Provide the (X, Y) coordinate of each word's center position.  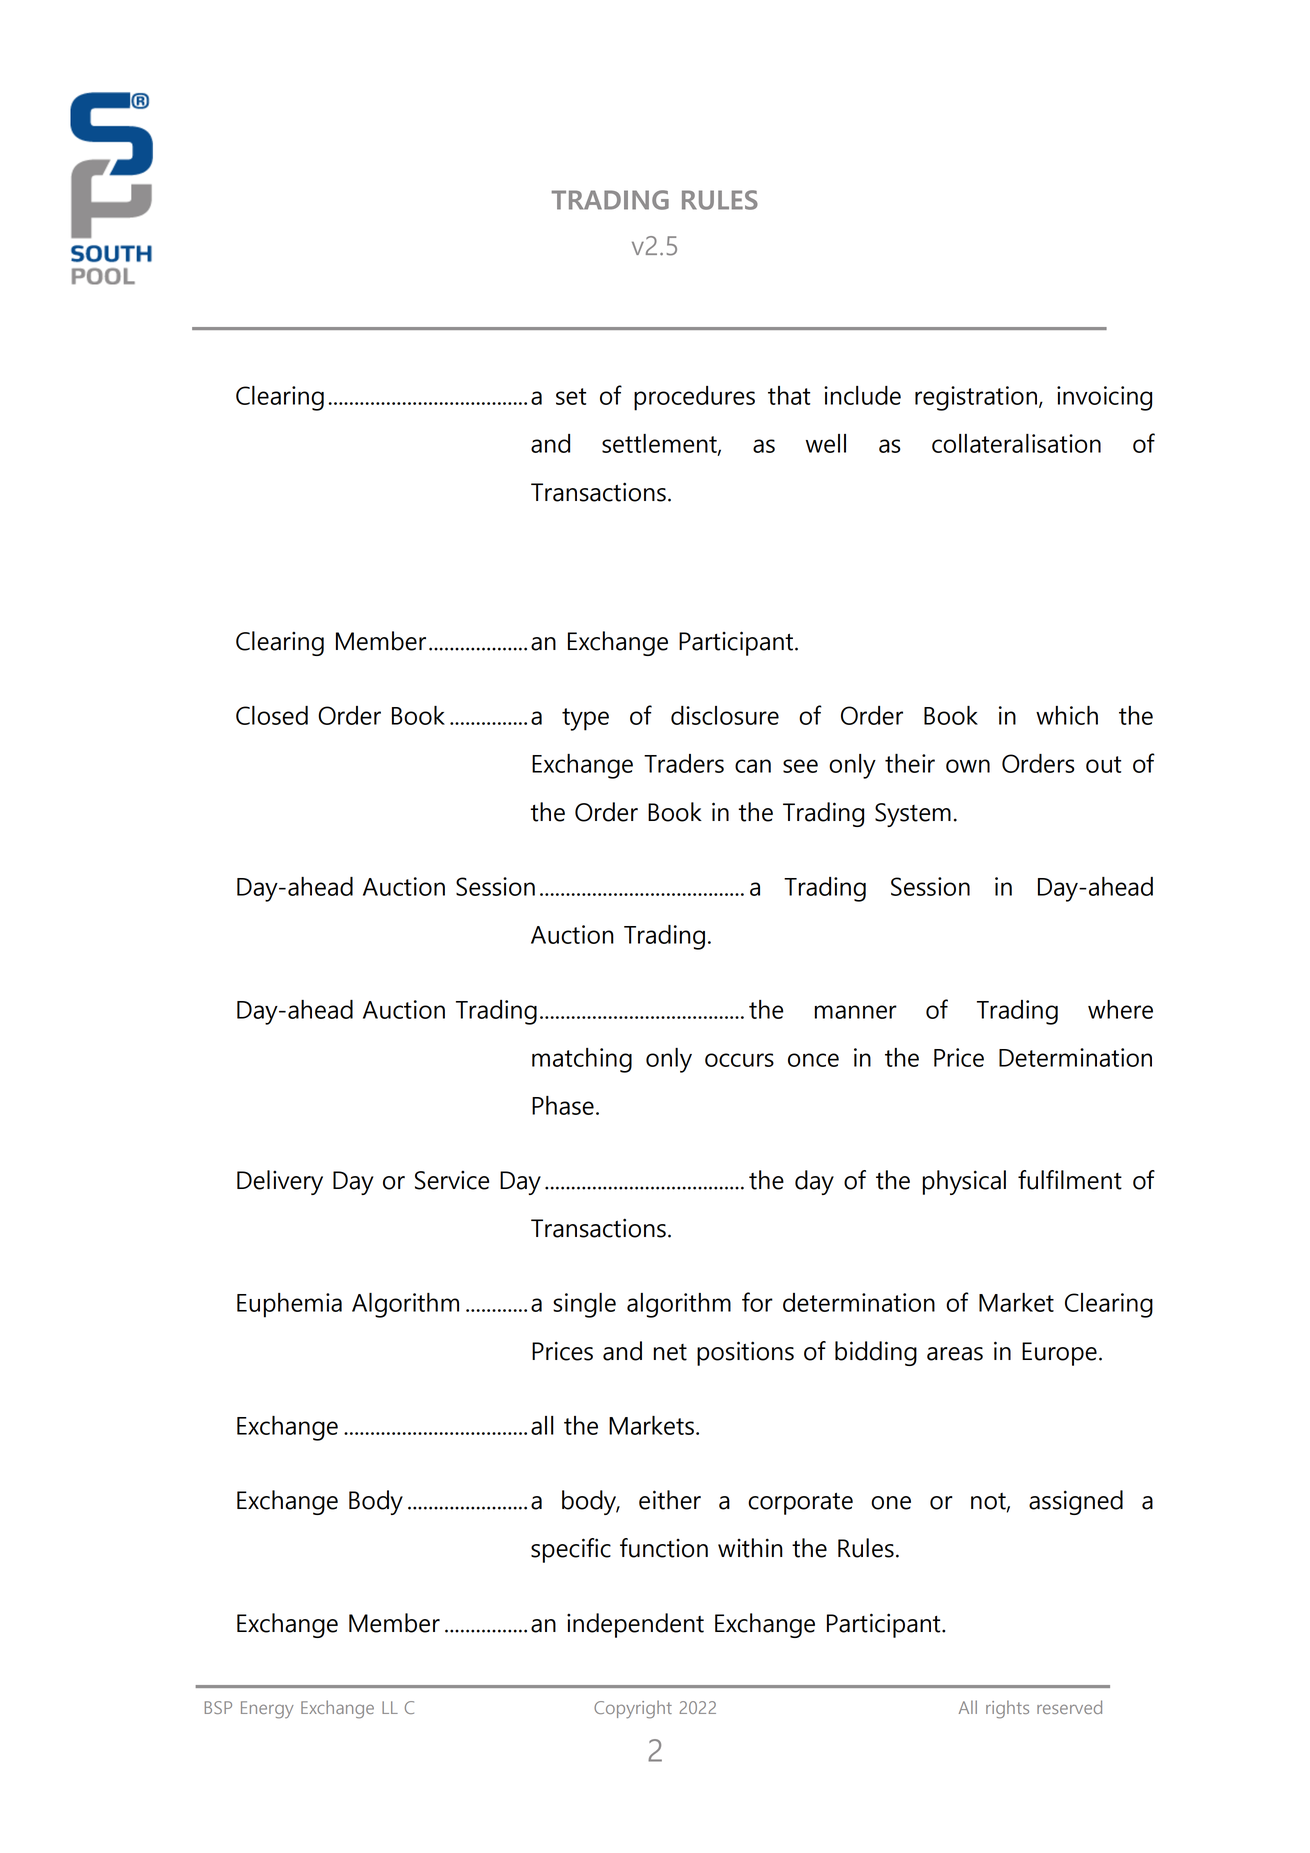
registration (977, 398)
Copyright (633, 1709)
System (913, 815)
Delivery (280, 1182)
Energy (267, 1710)
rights (1007, 1709)
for (757, 1302)
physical (964, 1182)
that (789, 395)
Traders (684, 763)
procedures (694, 398)
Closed (272, 715)
